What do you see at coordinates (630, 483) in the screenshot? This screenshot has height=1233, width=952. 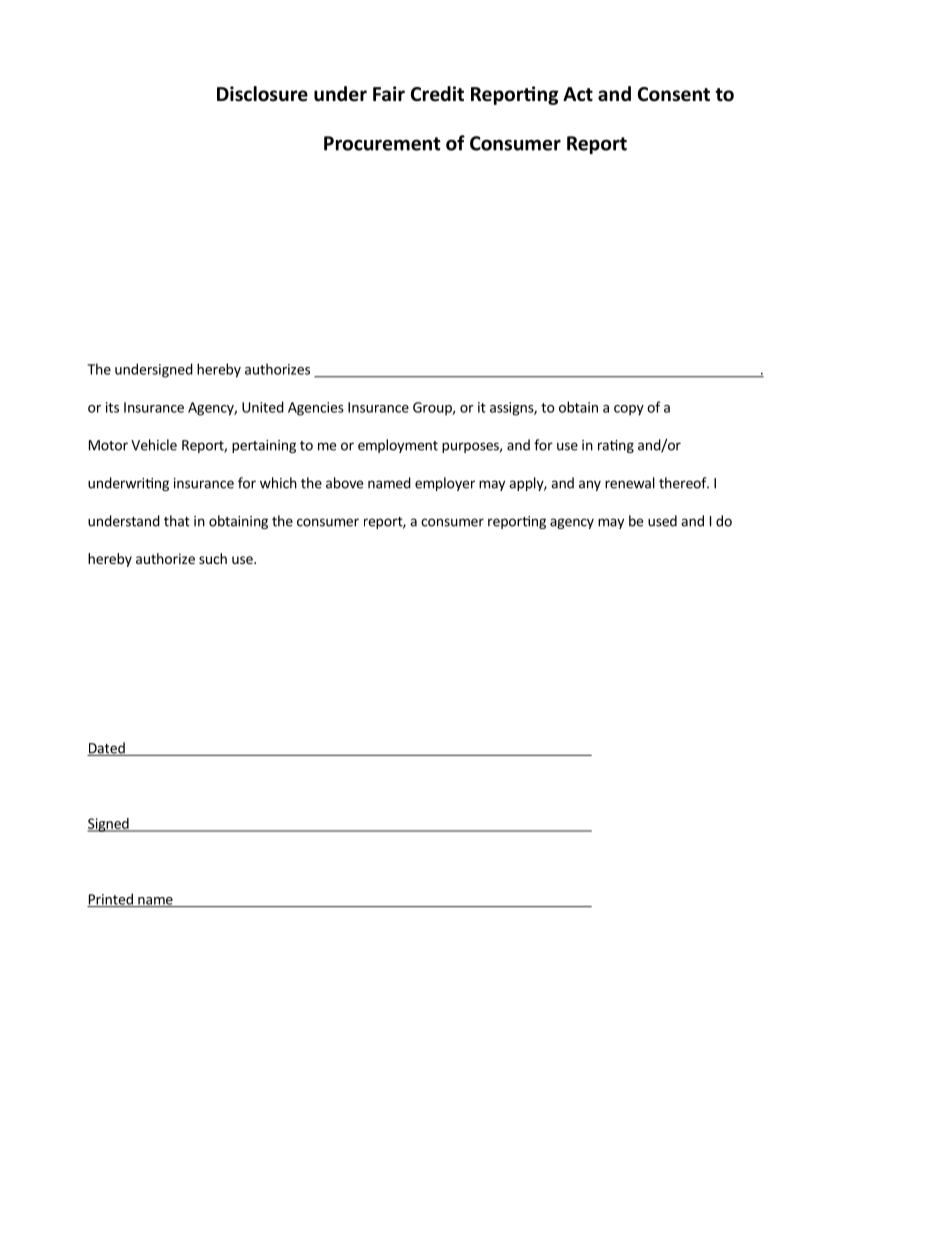 I see `renewal` at bounding box center [630, 483].
